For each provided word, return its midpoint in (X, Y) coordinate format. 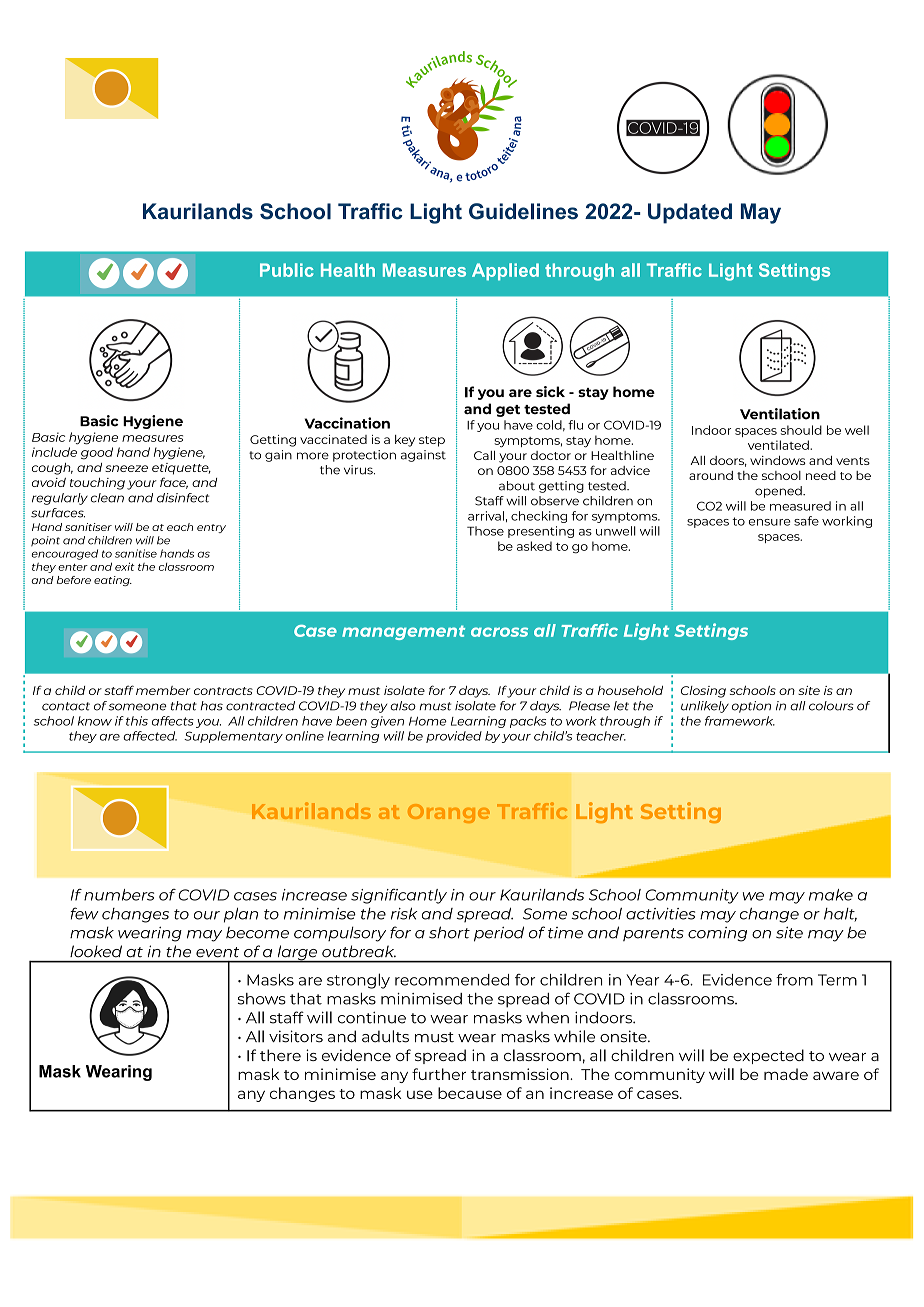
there (280, 1055)
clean (107, 498)
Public (287, 270)
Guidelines (523, 211)
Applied (505, 272)
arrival (486, 516)
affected (150, 736)
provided (454, 737)
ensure (769, 522)
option (751, 707)
